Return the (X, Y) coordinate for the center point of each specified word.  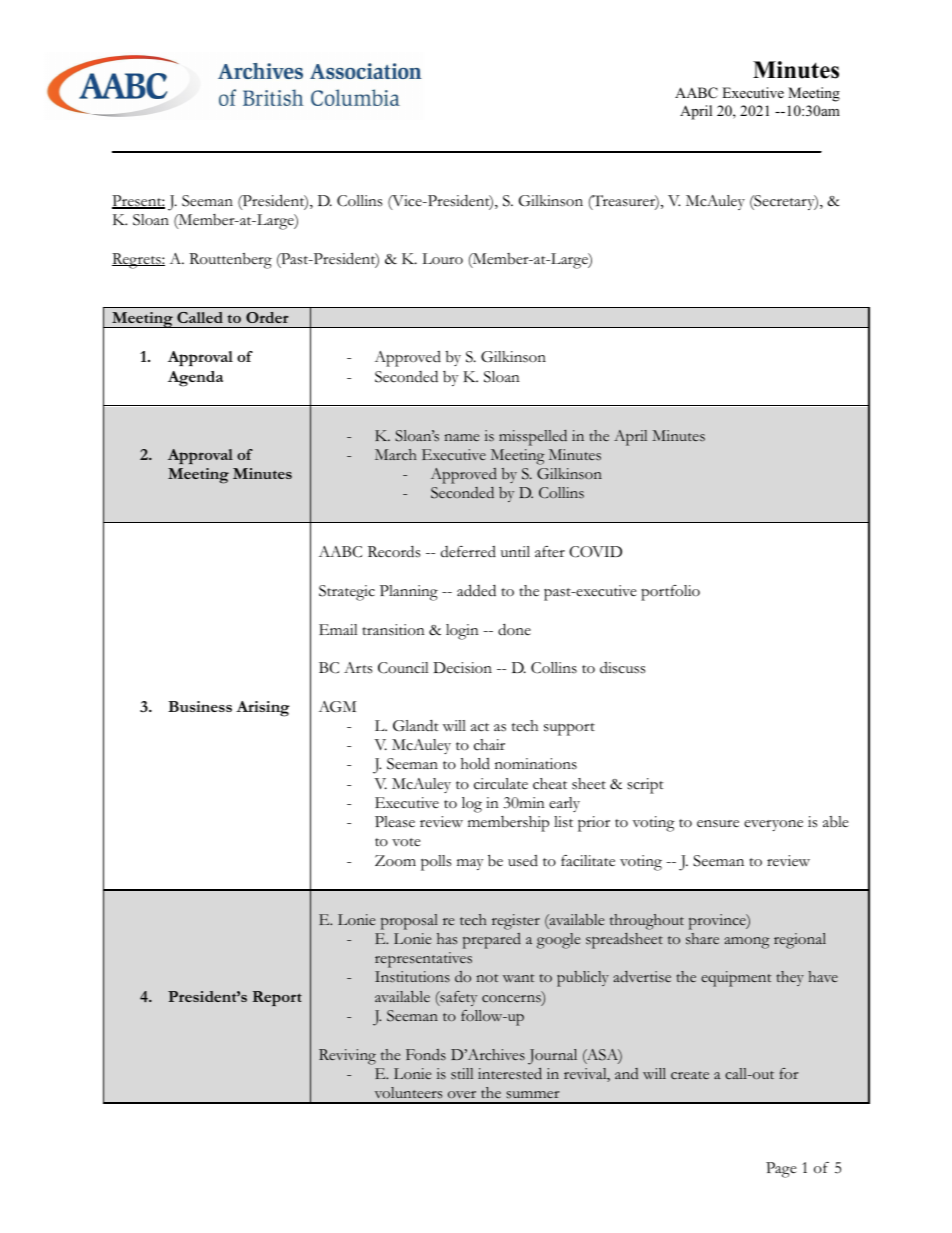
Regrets (137, 261)
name (461, 437)
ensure (718, 824)
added (476, 590)
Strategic (347, 593)
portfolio (670, 593)
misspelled (533, 438)
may (470, 864)
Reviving (347, 1057)
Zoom (395, 861)
